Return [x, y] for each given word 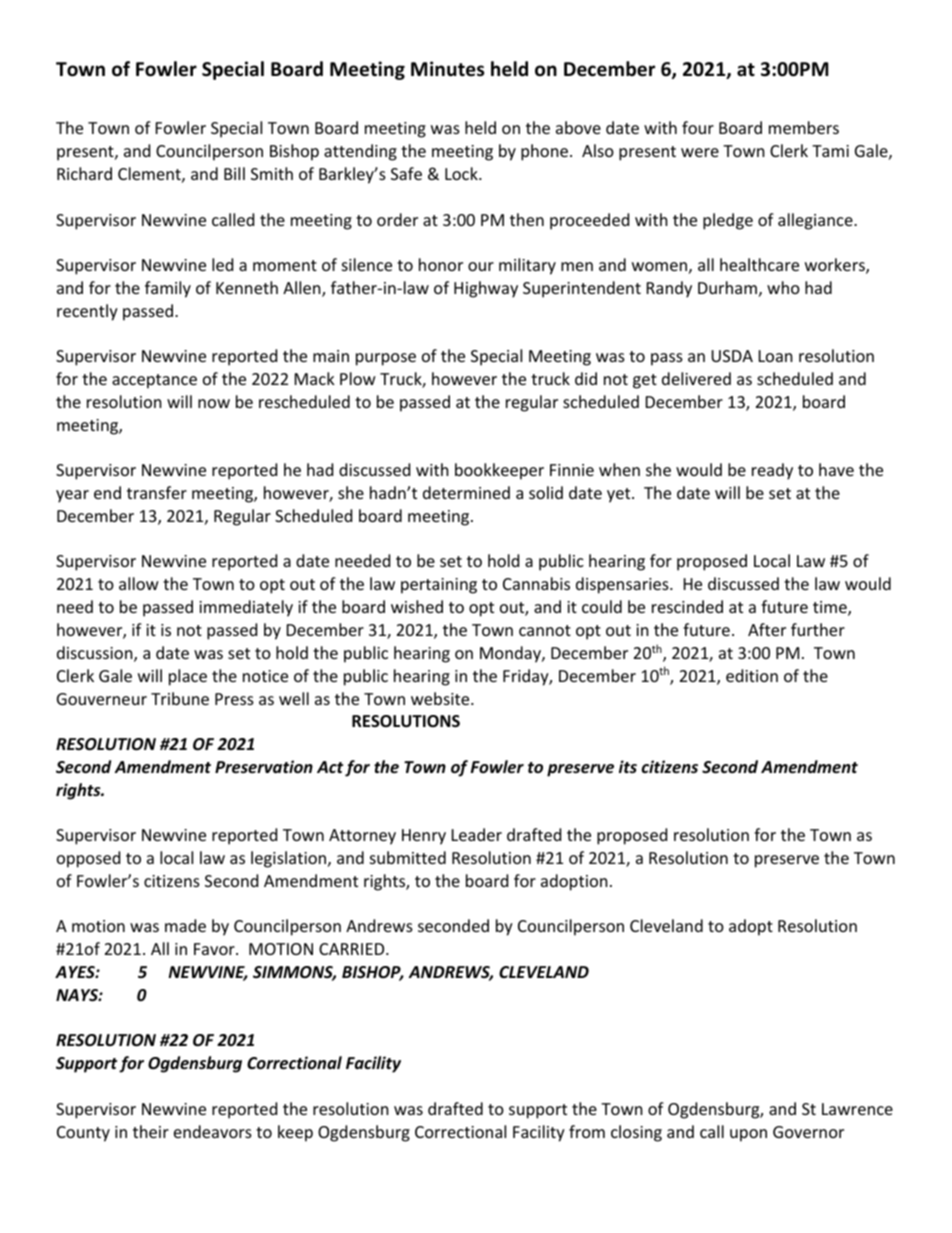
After [767, 629]
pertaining [439, 586]
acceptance [154, 381]
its [628, 766]
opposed [88, 859]
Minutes [447, 69]
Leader [477, 834]
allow [139, 583]
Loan [776, 356]
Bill [234, 173]
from [587, 1131]
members [804, 127]
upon [748, 1135]
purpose [386, 359]
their [151, 1131]
